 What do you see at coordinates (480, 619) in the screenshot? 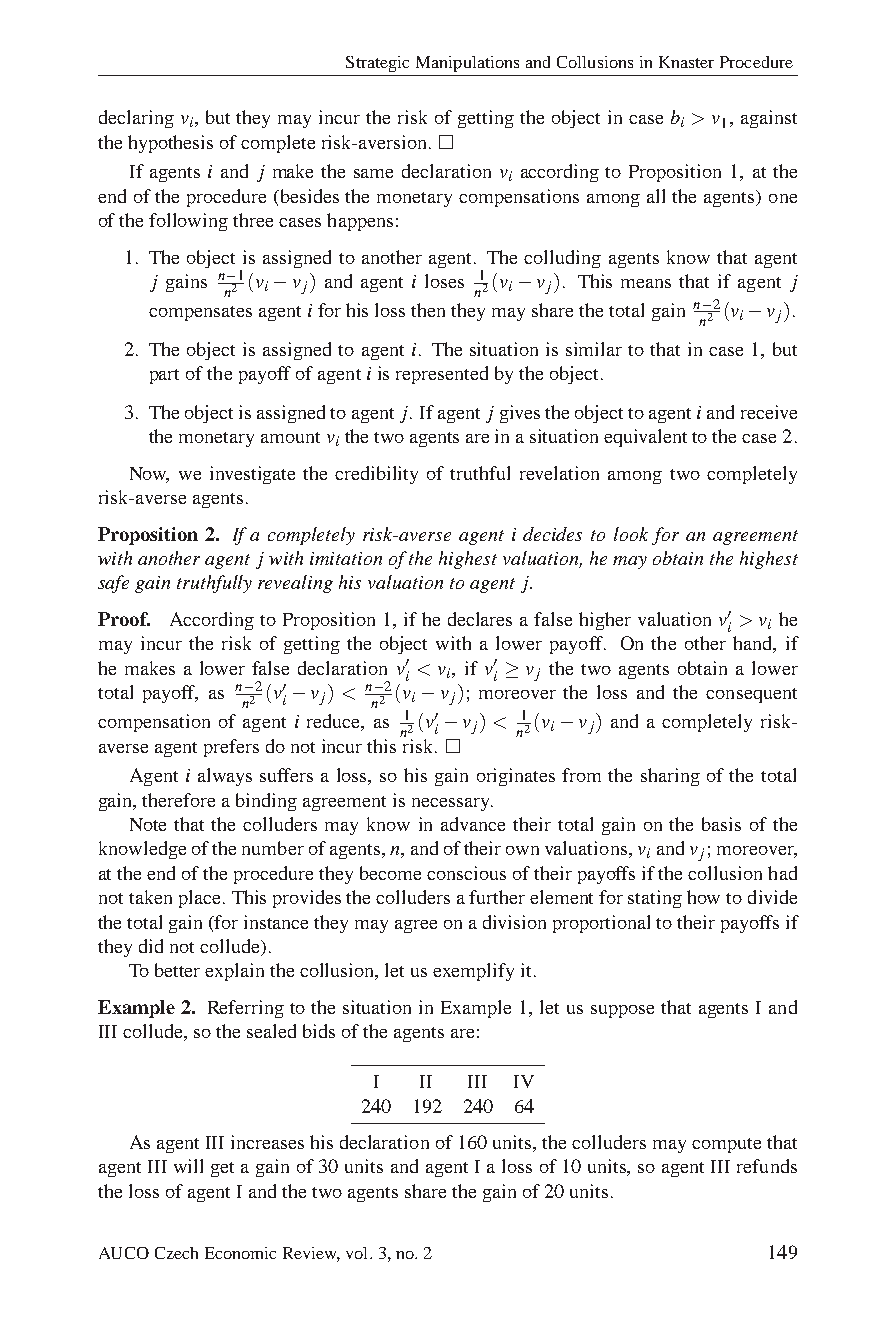
I see `declares` at bounding box center [480, 619].
